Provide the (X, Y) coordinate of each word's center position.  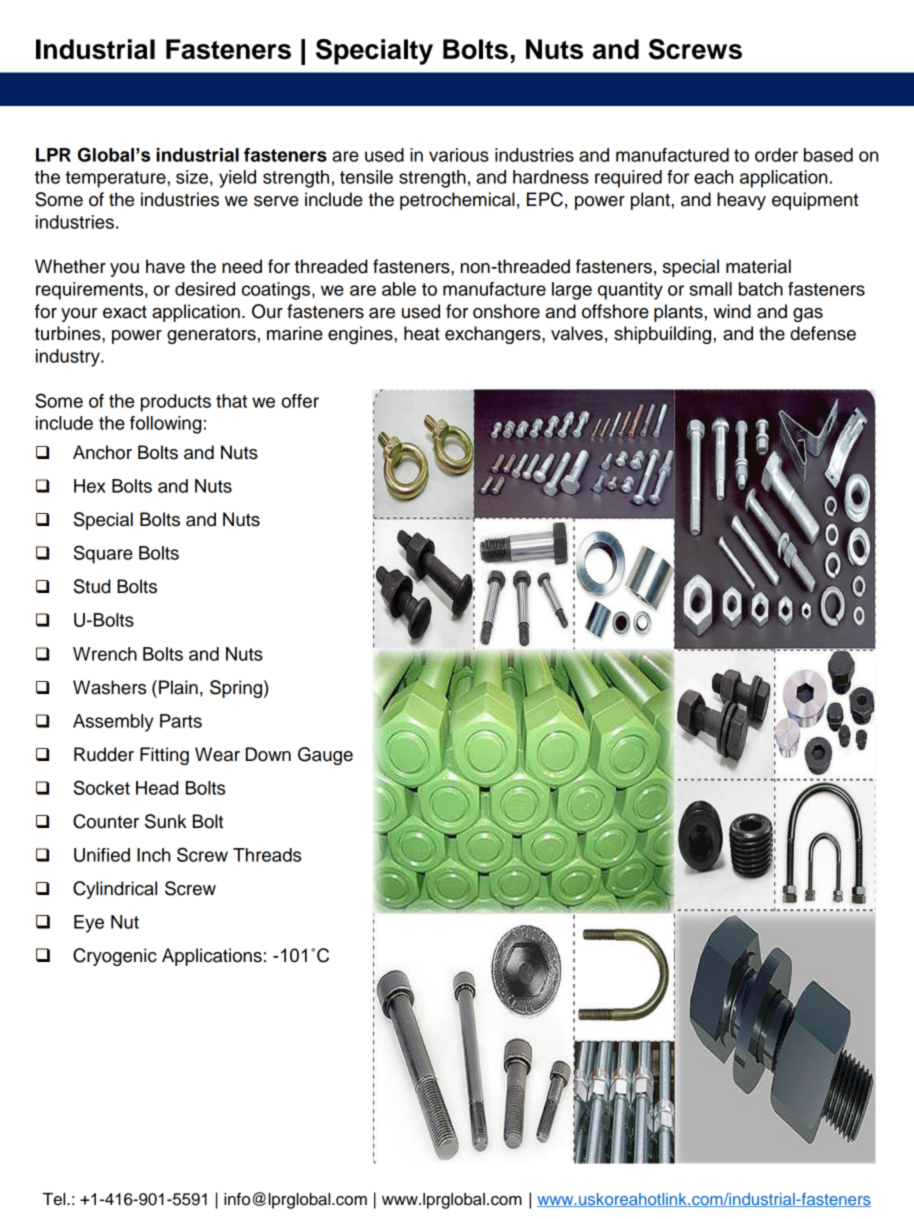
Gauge (325, 756)
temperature (116, 179)
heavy (741, 201)
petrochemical (457, 201)
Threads (267, 855)
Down (268, 754)
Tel (55, 1199)
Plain (178, 687)
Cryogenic (115, 957)
